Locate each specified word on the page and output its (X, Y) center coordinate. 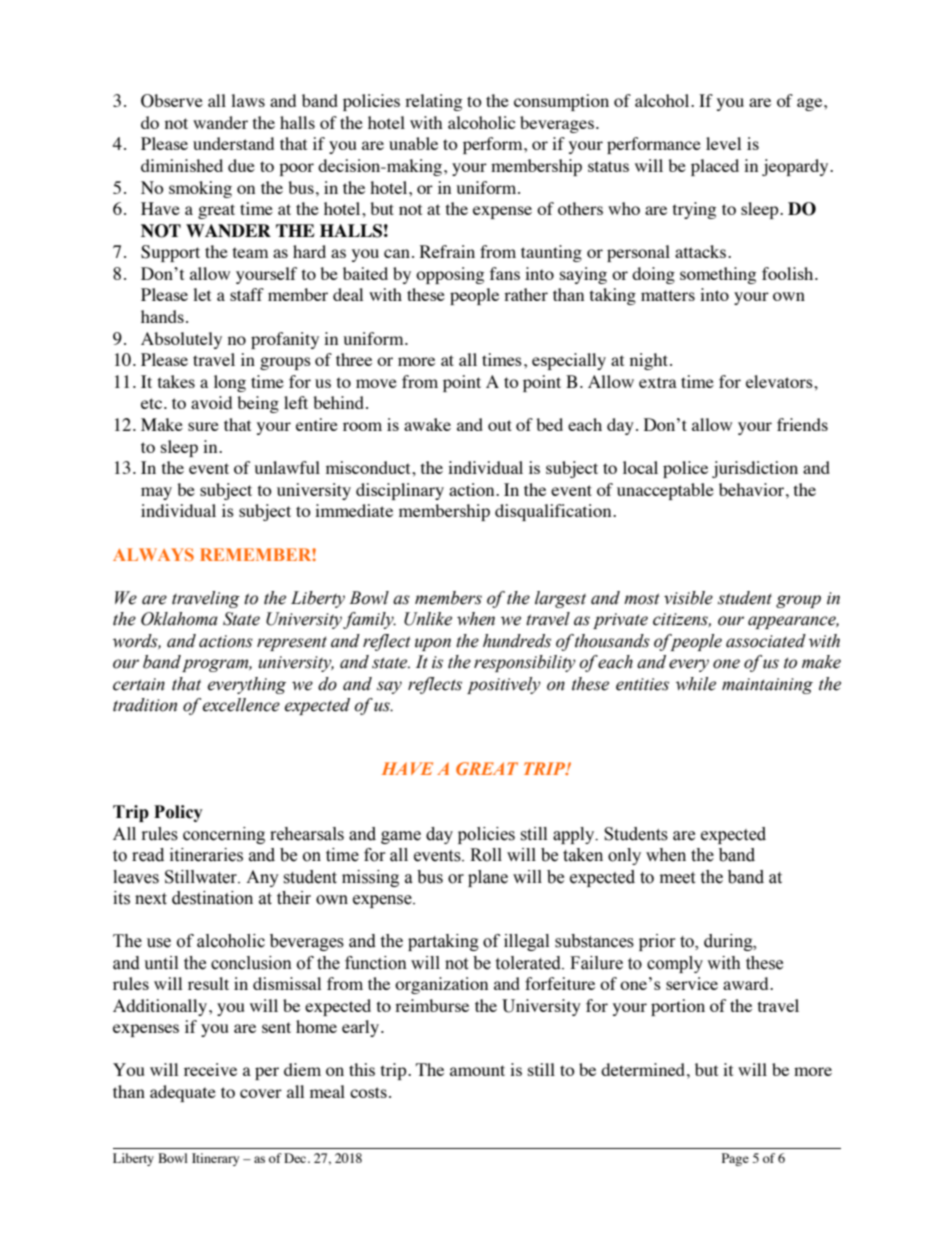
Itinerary (215, 1159)
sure (203, 426)
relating (433, 102)
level (723, 143)
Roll (486, 855)
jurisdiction (755, 469)
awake (427, 424)
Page (735, 1159)
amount (477, 1070)
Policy (178, 813)
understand (233, 143)
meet (677, 878)
